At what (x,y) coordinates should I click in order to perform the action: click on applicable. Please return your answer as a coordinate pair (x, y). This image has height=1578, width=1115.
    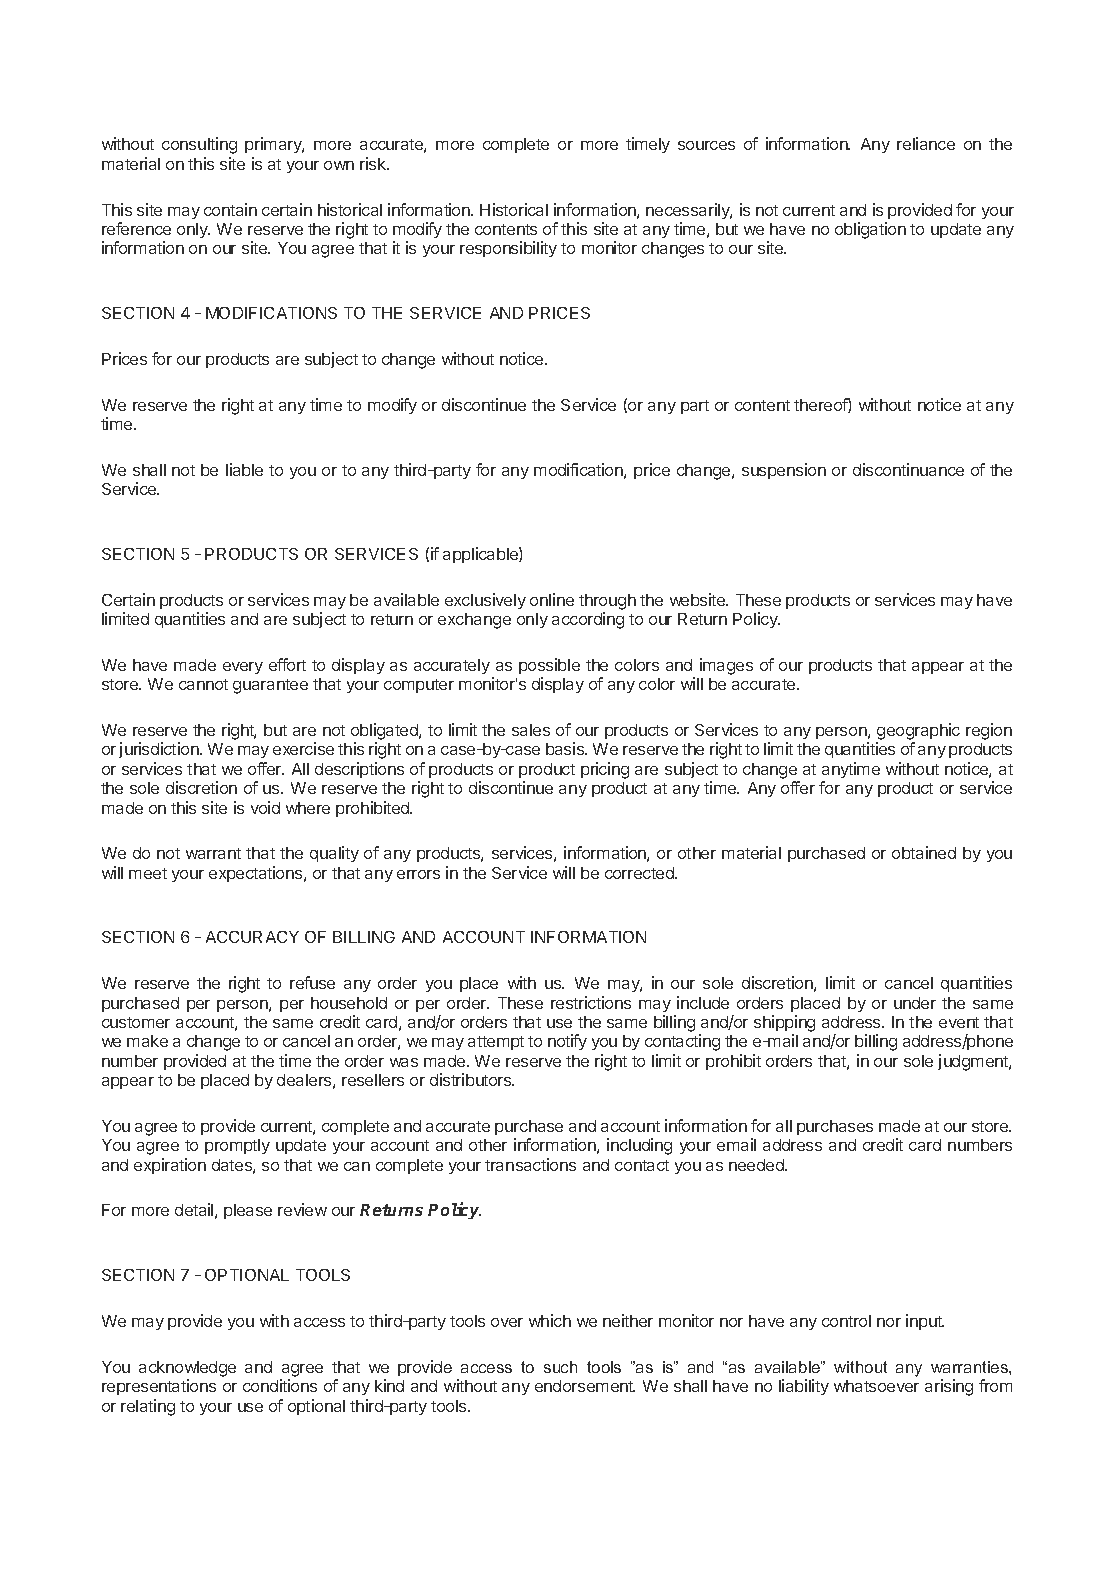
    Looking at the image, I should click on (481, 555).
